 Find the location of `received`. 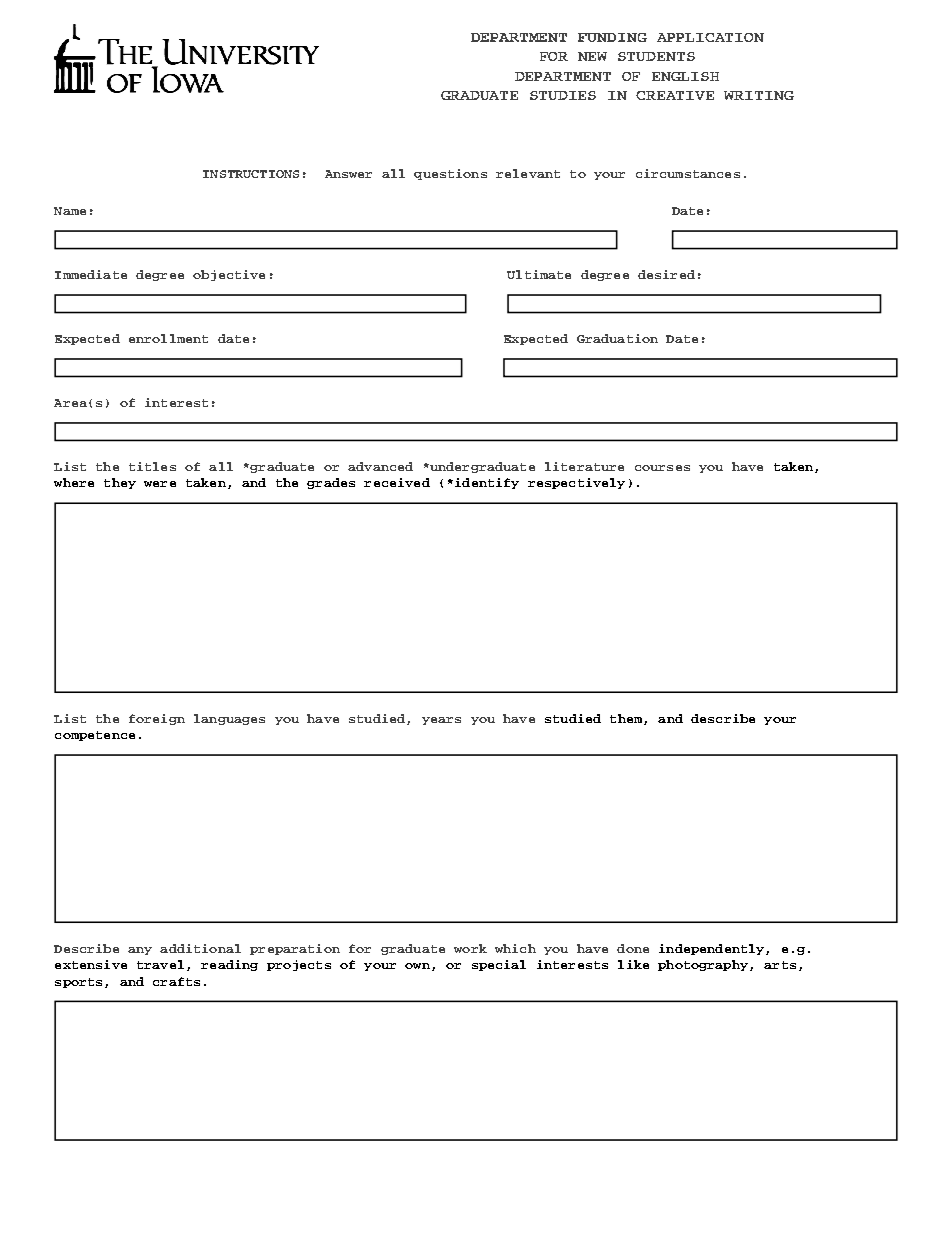

received is located at coordinates (397, 482).
